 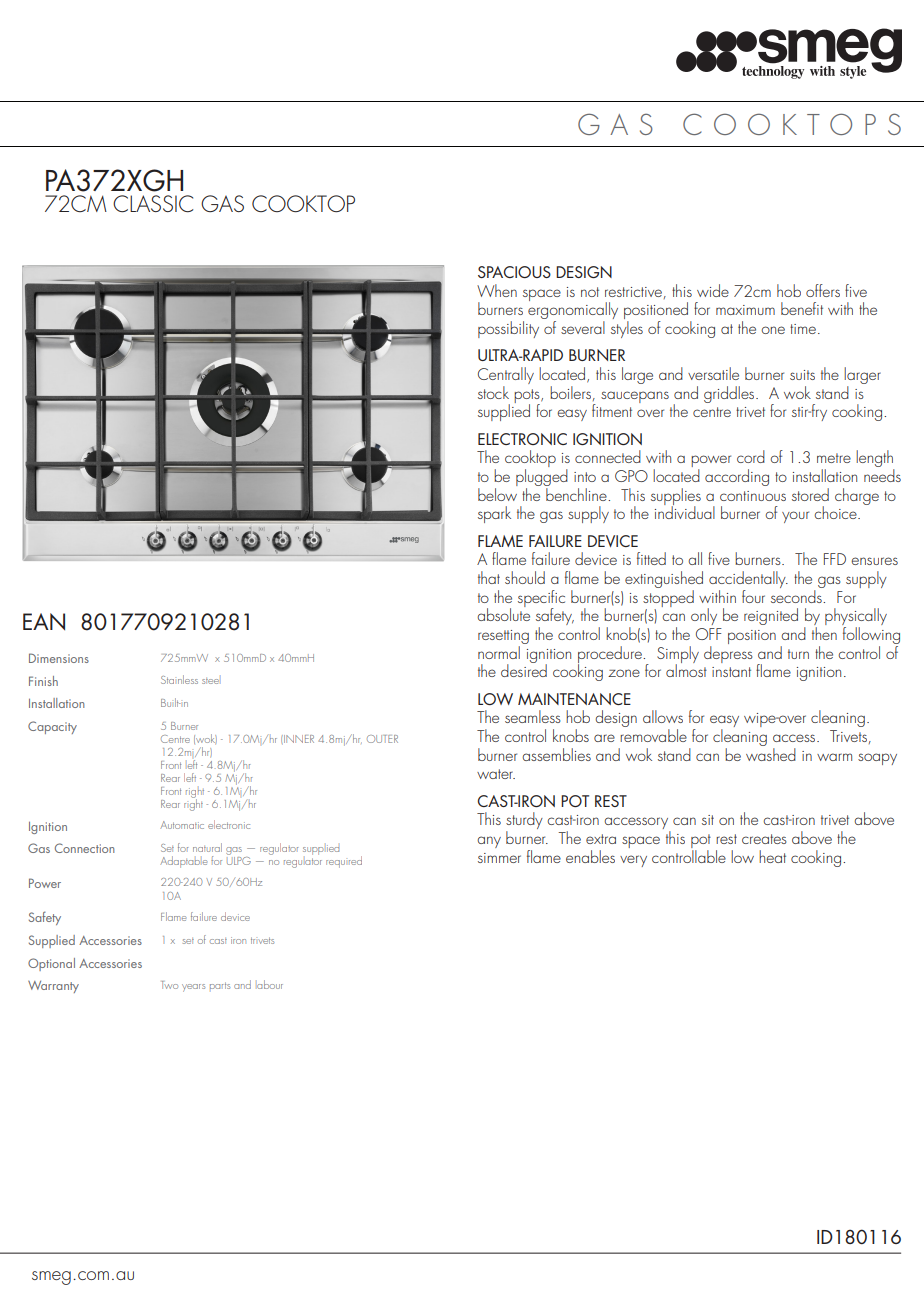 What do you see at coordinates (270, 984) in the screenshot?
I see `labour` at bounding box center [270, 984].
